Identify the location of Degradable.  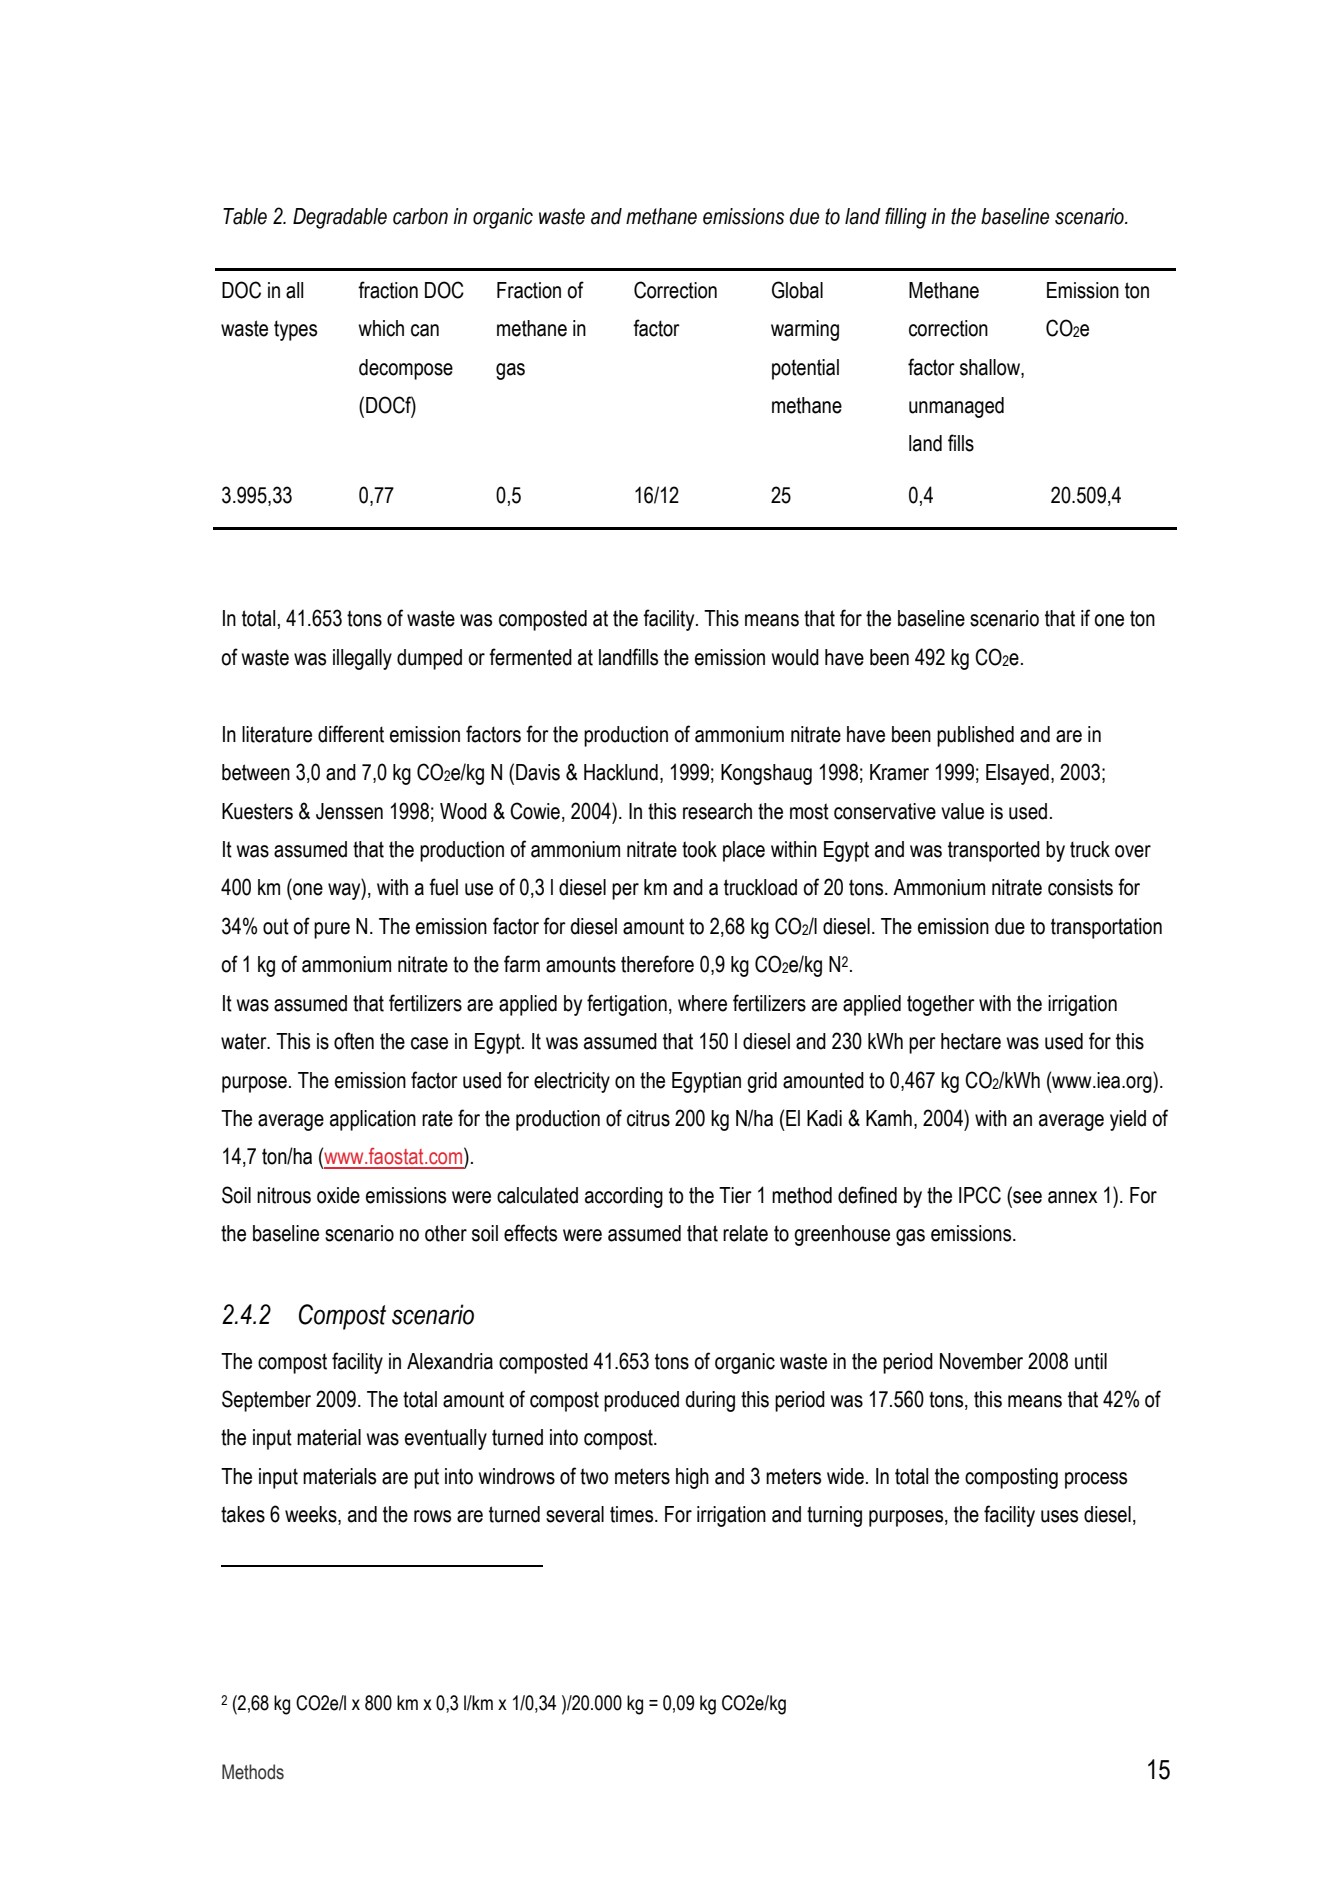
(340, 218).
